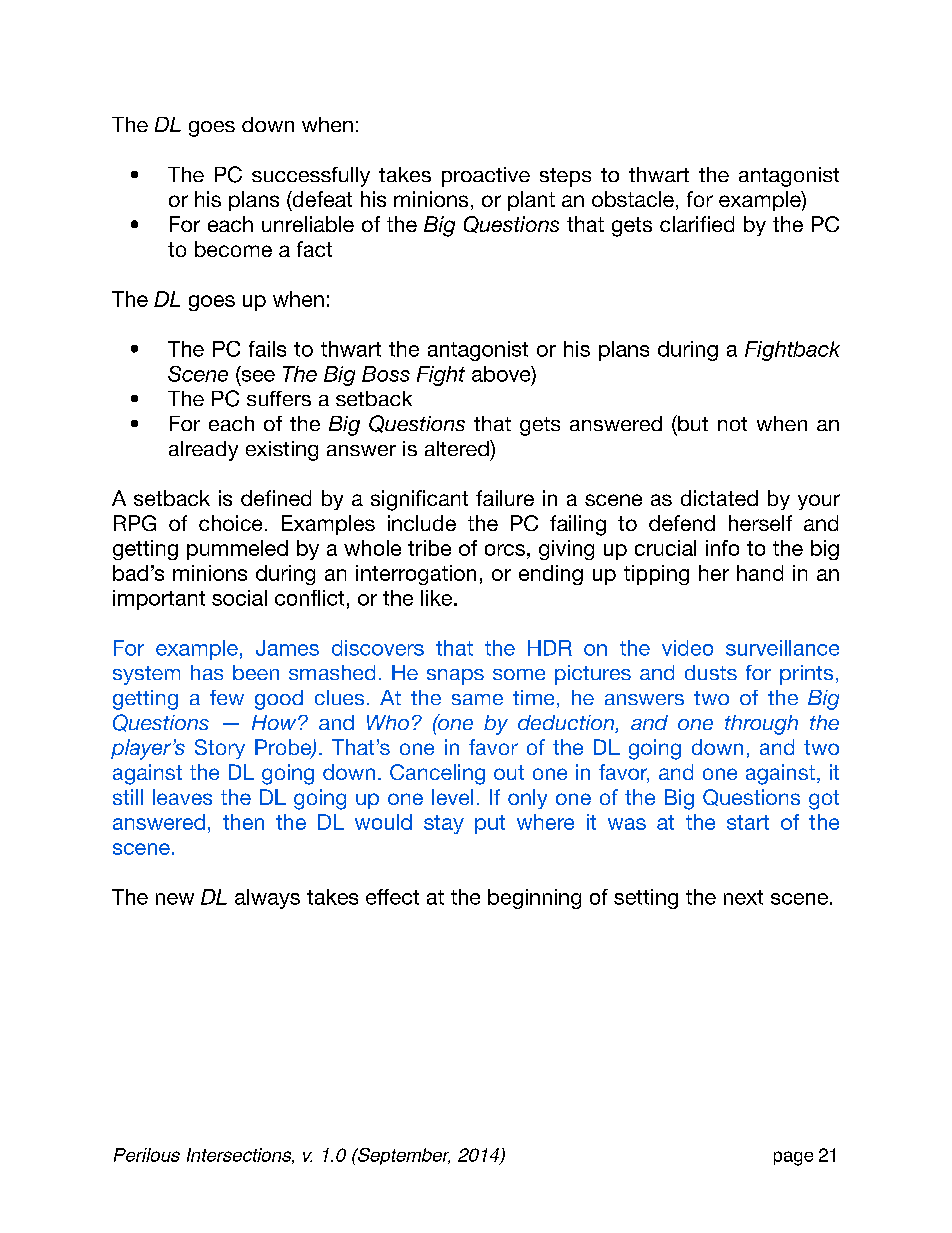 Image resolution: width=952 pixels, height=1233 pixels. Describe the element at coordinates (220, 749) in the page. I see `Story` at that location.
